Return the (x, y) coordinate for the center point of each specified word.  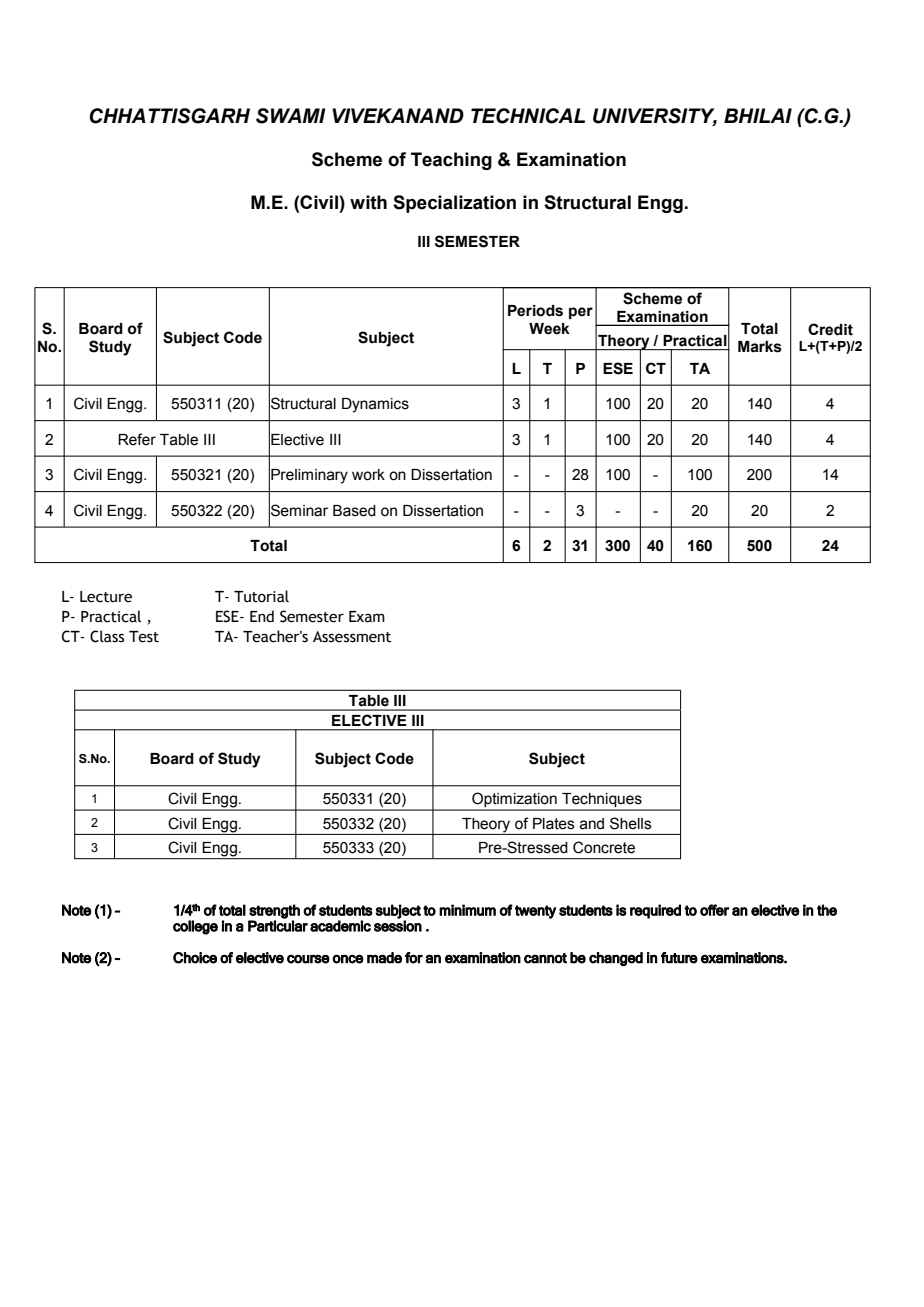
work (368, 475)
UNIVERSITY (655, 116)
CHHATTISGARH (169, 116)
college (195, 927)
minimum (467, 910)
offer (714, 910)
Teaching (451, 161)
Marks (760, 347)
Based (354, 511)
